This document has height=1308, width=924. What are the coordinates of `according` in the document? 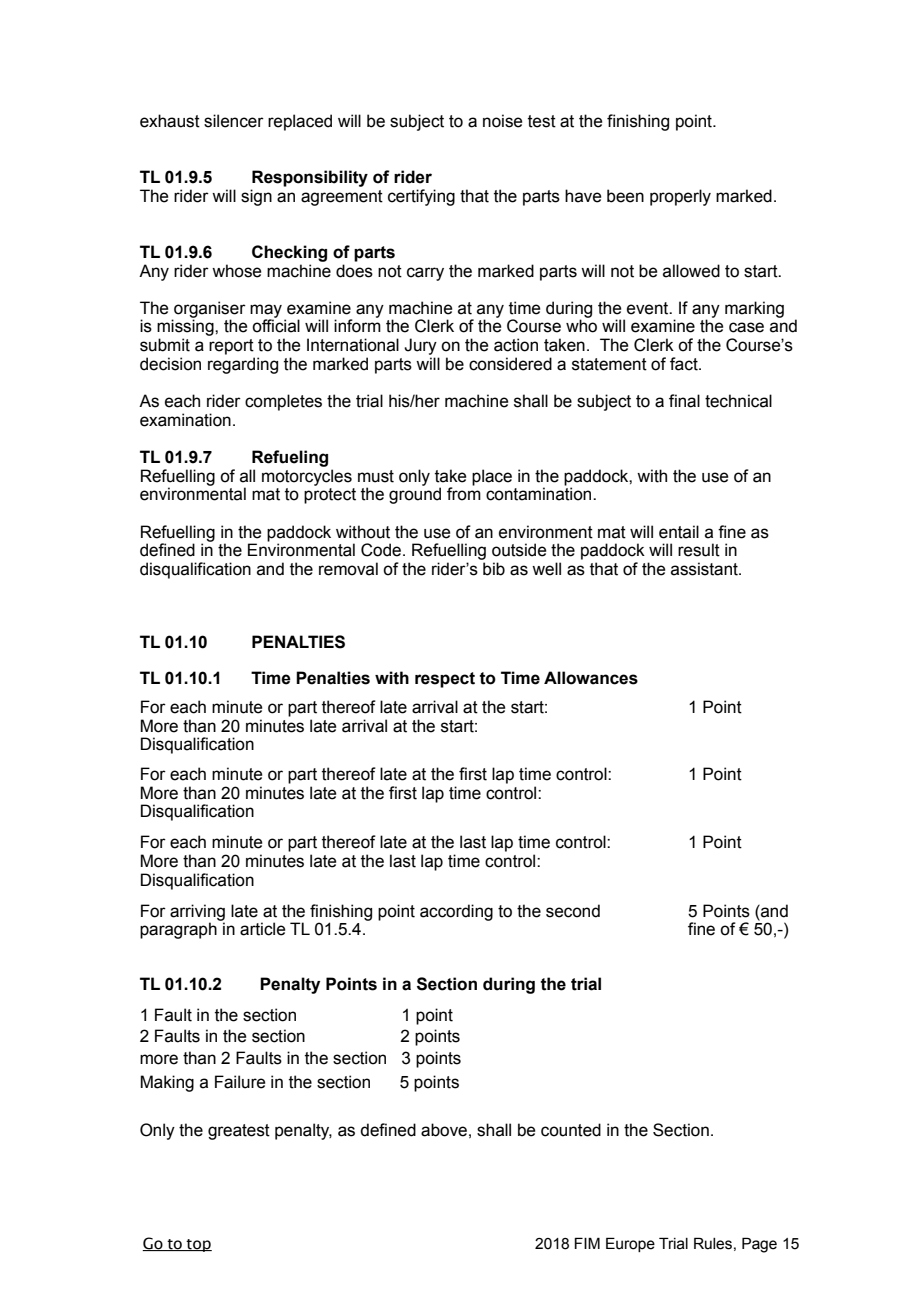 It's located at (456, 912).
